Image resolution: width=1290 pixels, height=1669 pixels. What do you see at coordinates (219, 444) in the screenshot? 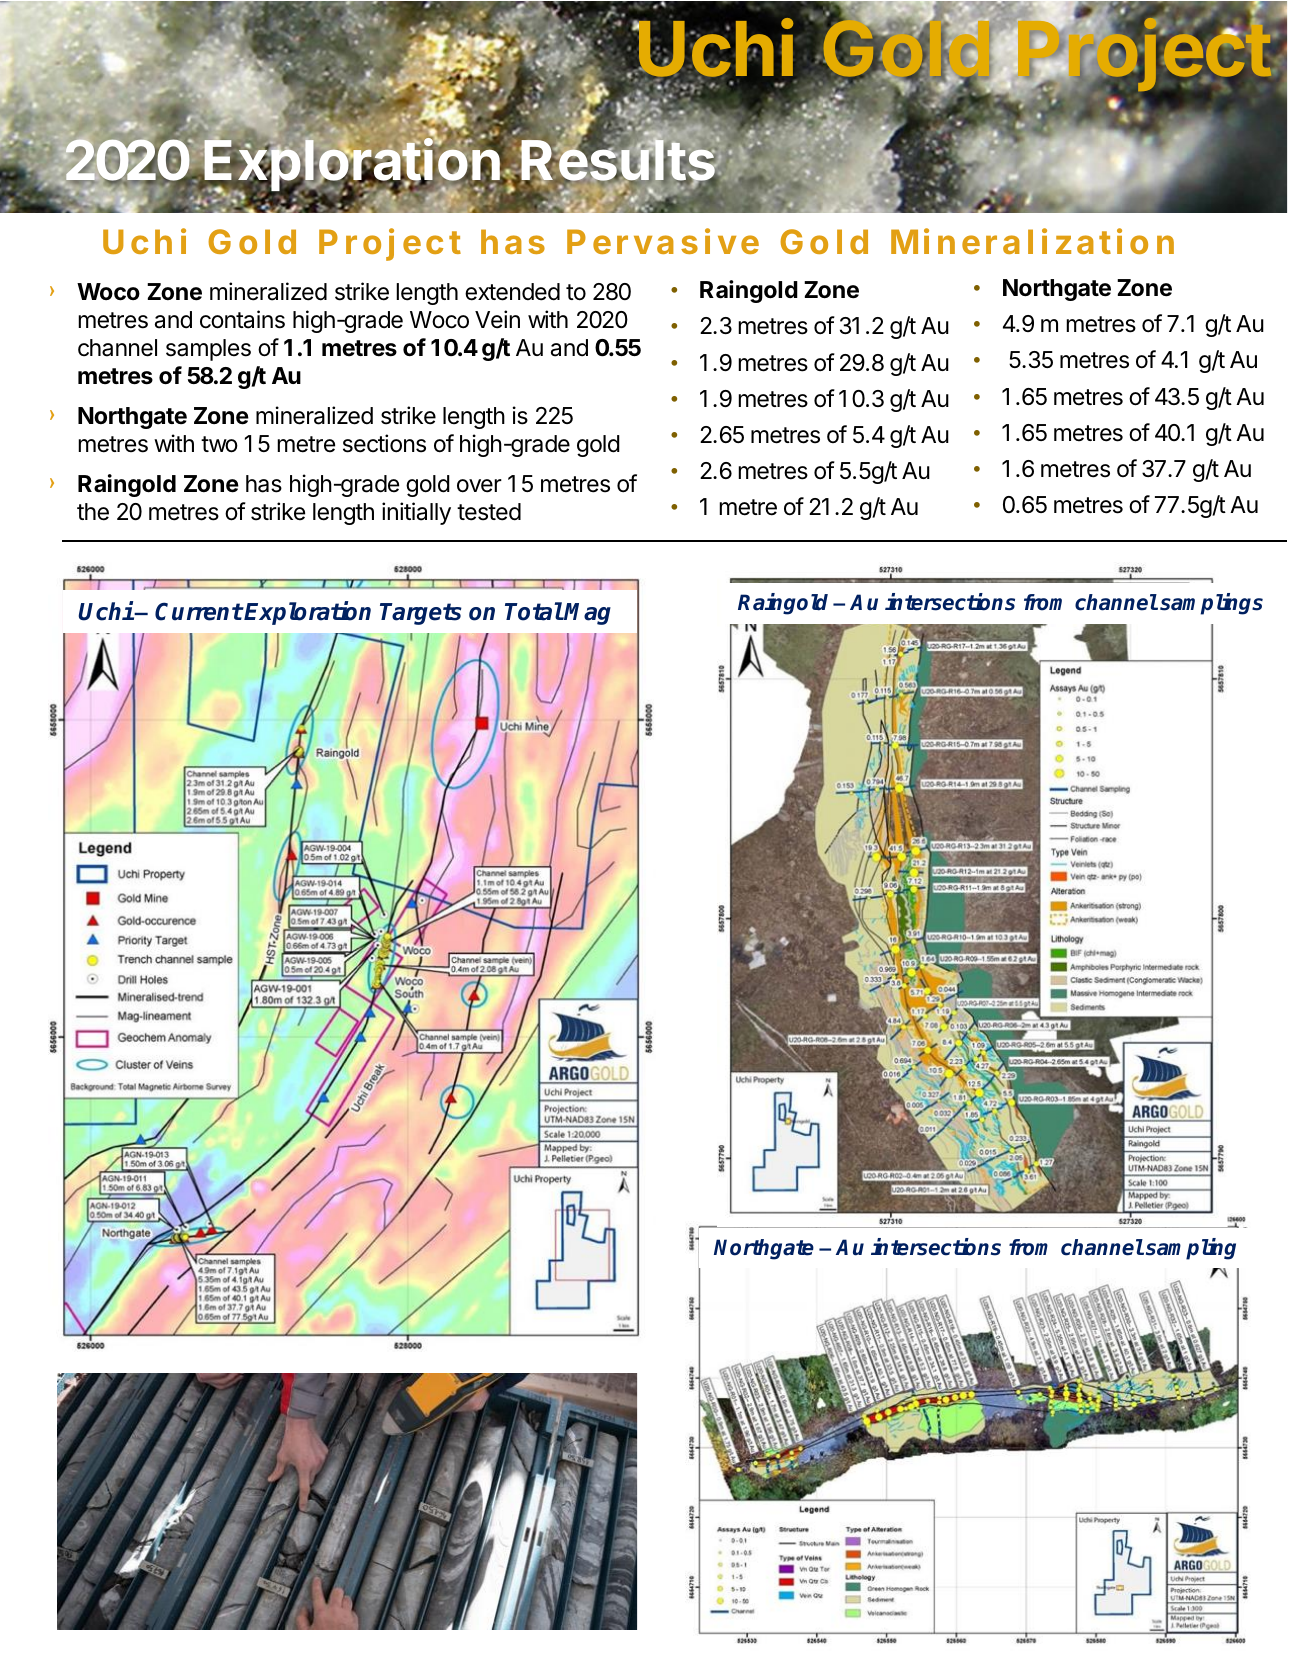
I see `two` at bounding box center [219, 444].
